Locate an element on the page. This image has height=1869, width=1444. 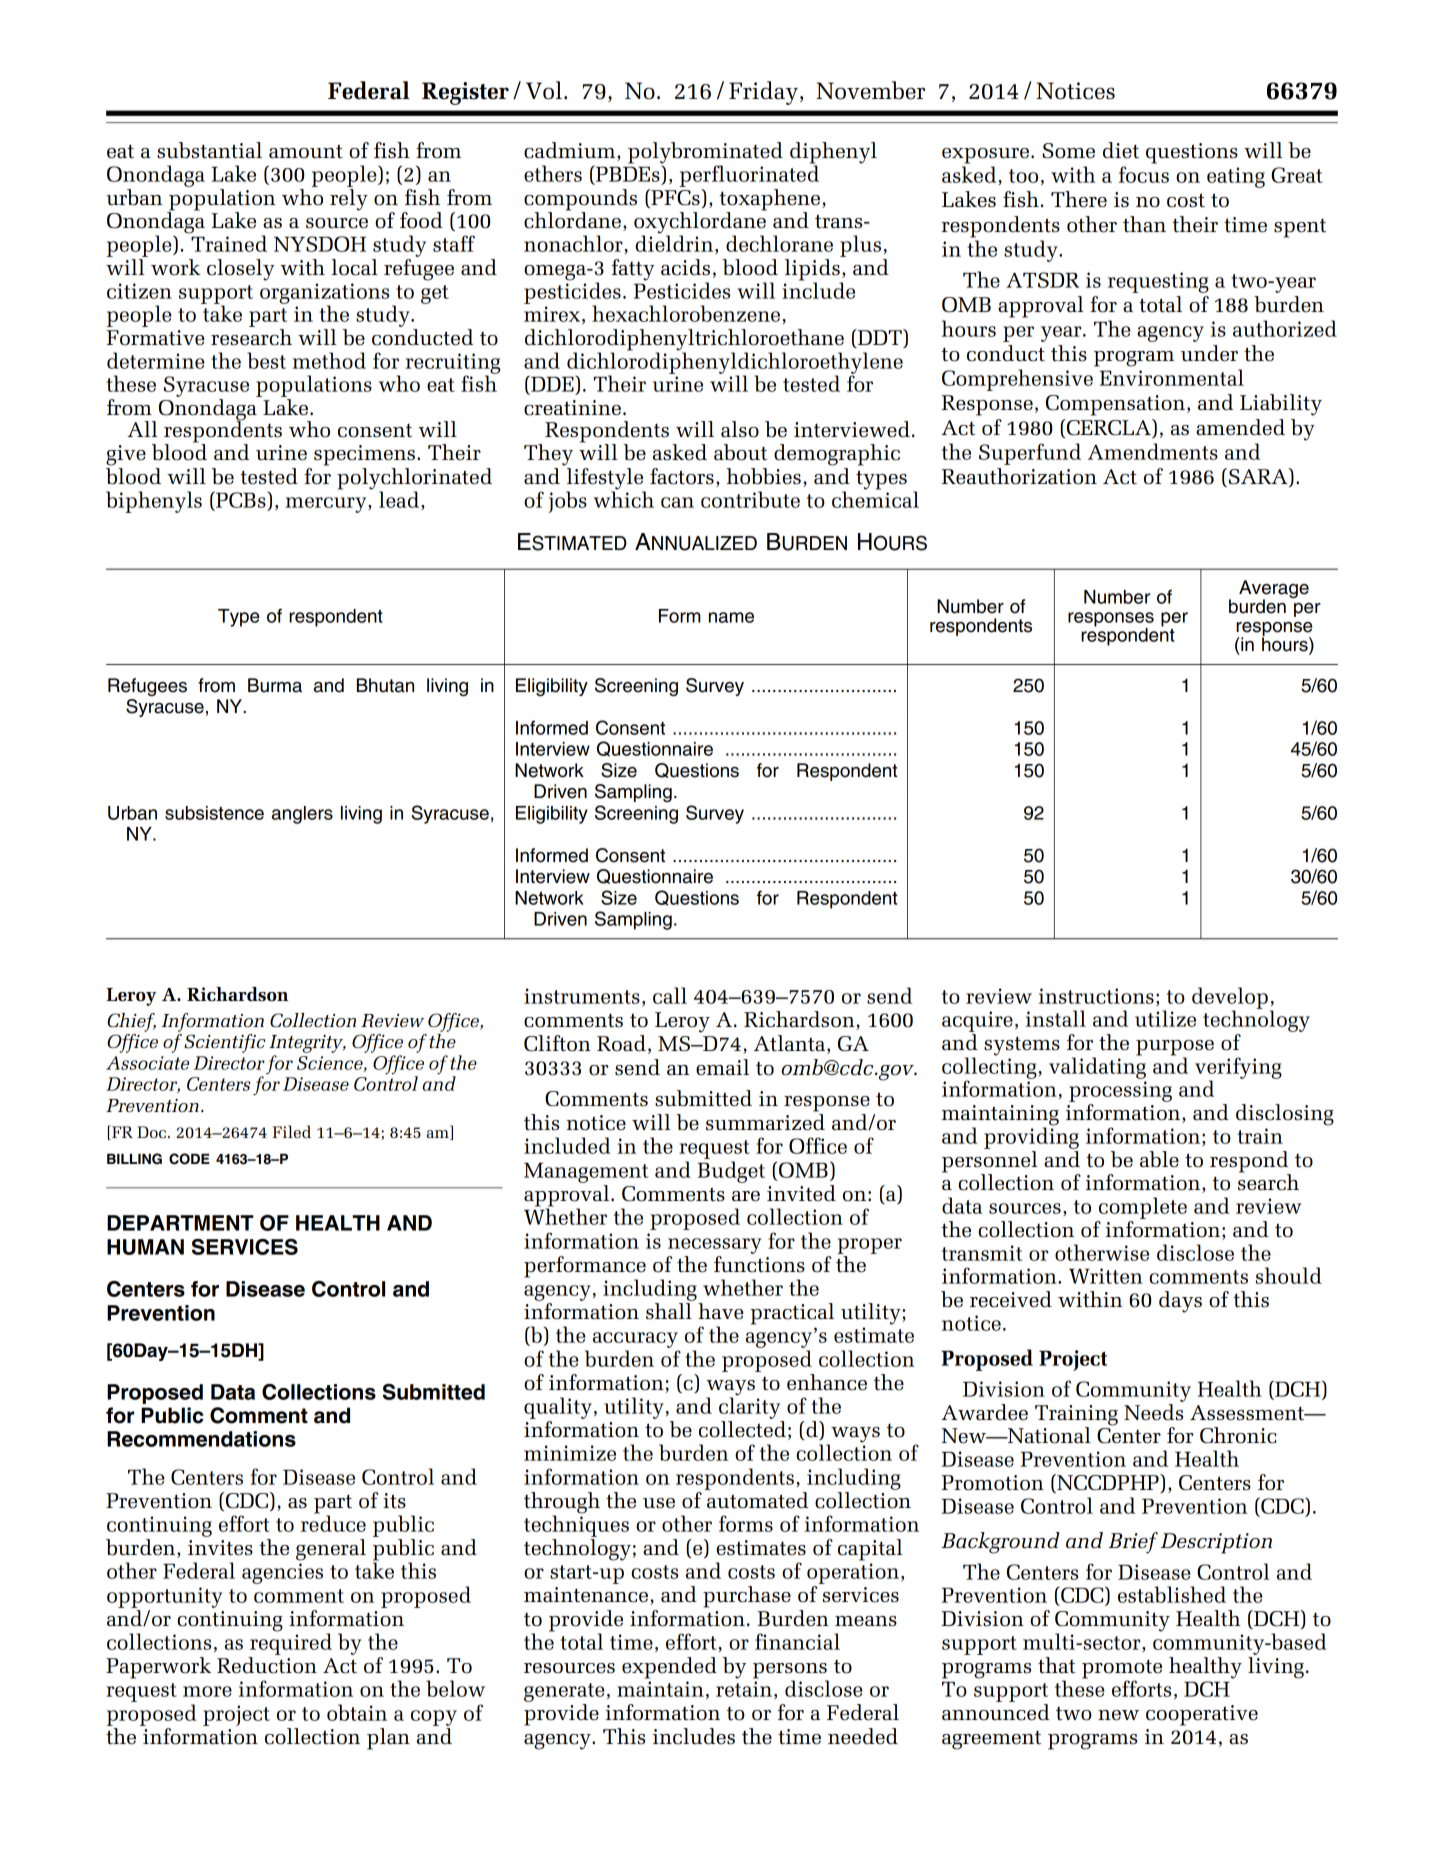
able is located at coordinates (1159, 1159).
